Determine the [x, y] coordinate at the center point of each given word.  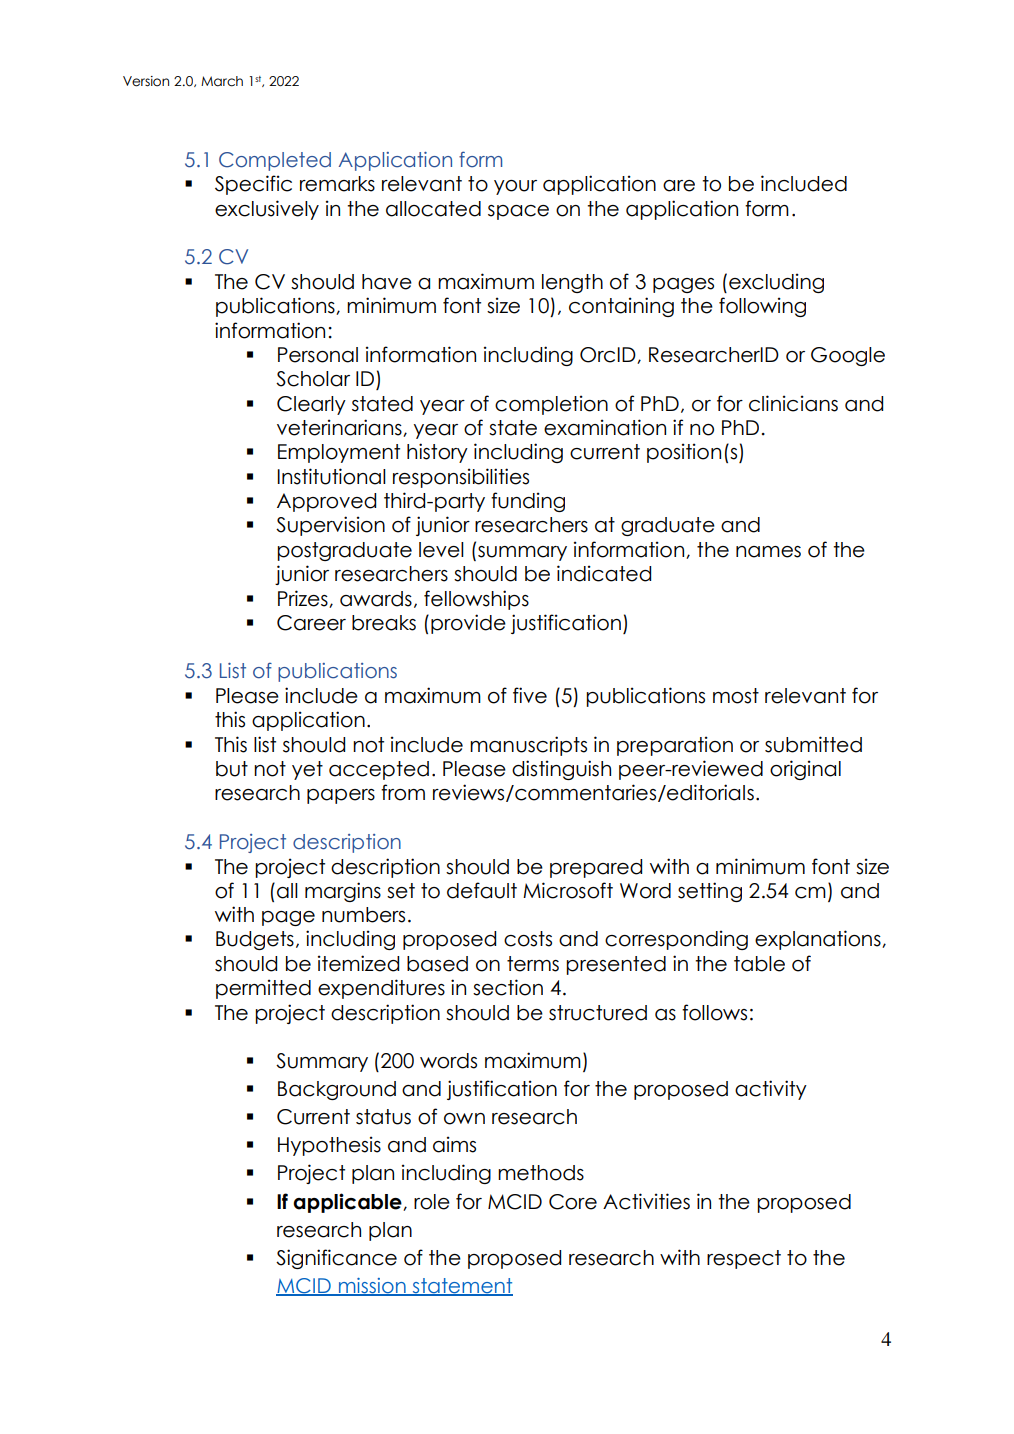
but [232, 769]
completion [551, 405]
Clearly [311, 405]
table [759, 964]
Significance [336, 1259]
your [515, 187]
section [508, 987]
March [222, 81]
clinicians [793, 403]
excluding [776, 283]
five [530, 695]
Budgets [255, 940]
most [736, 696]
